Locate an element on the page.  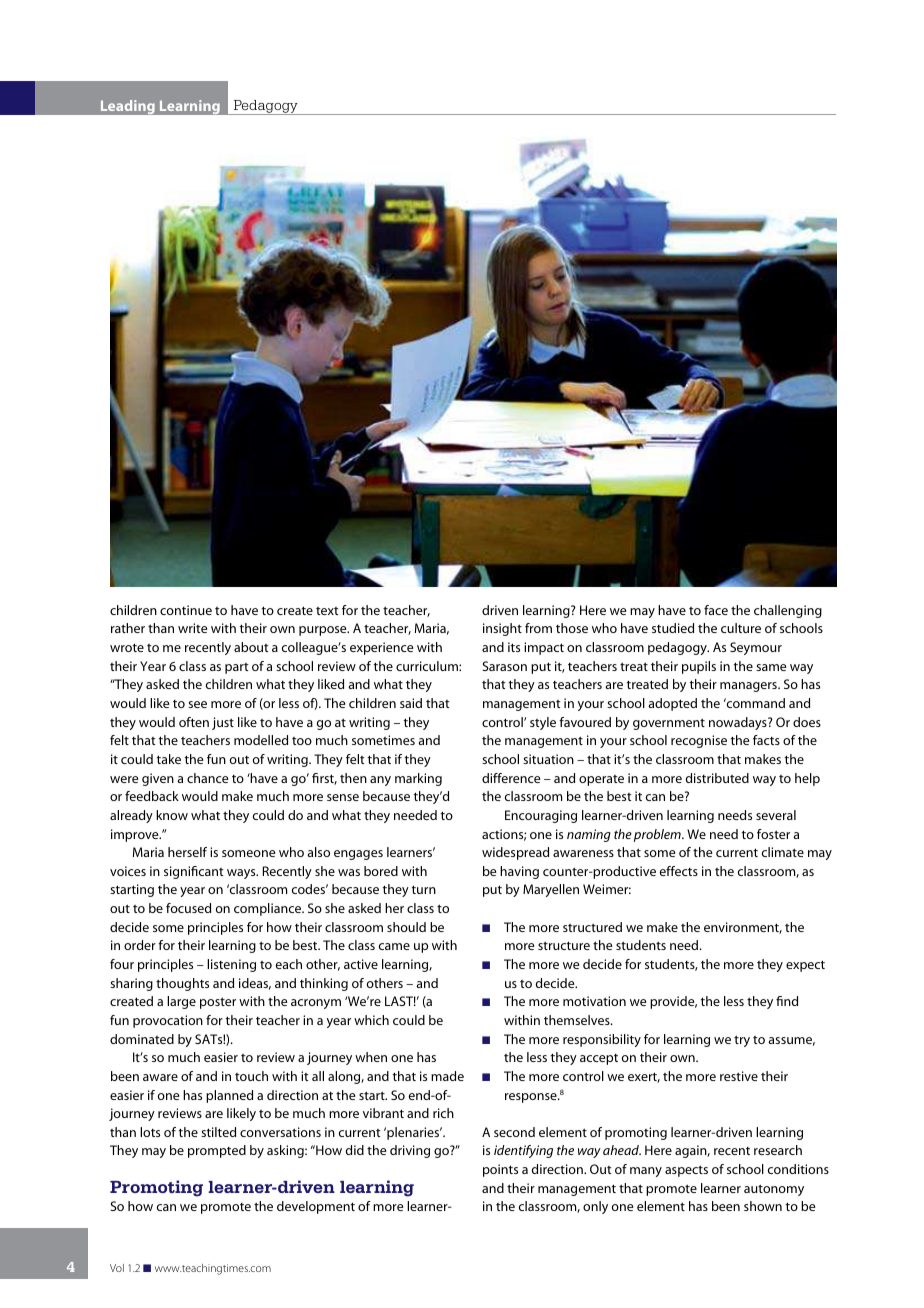
foster is located at coordinates (773, 834).
